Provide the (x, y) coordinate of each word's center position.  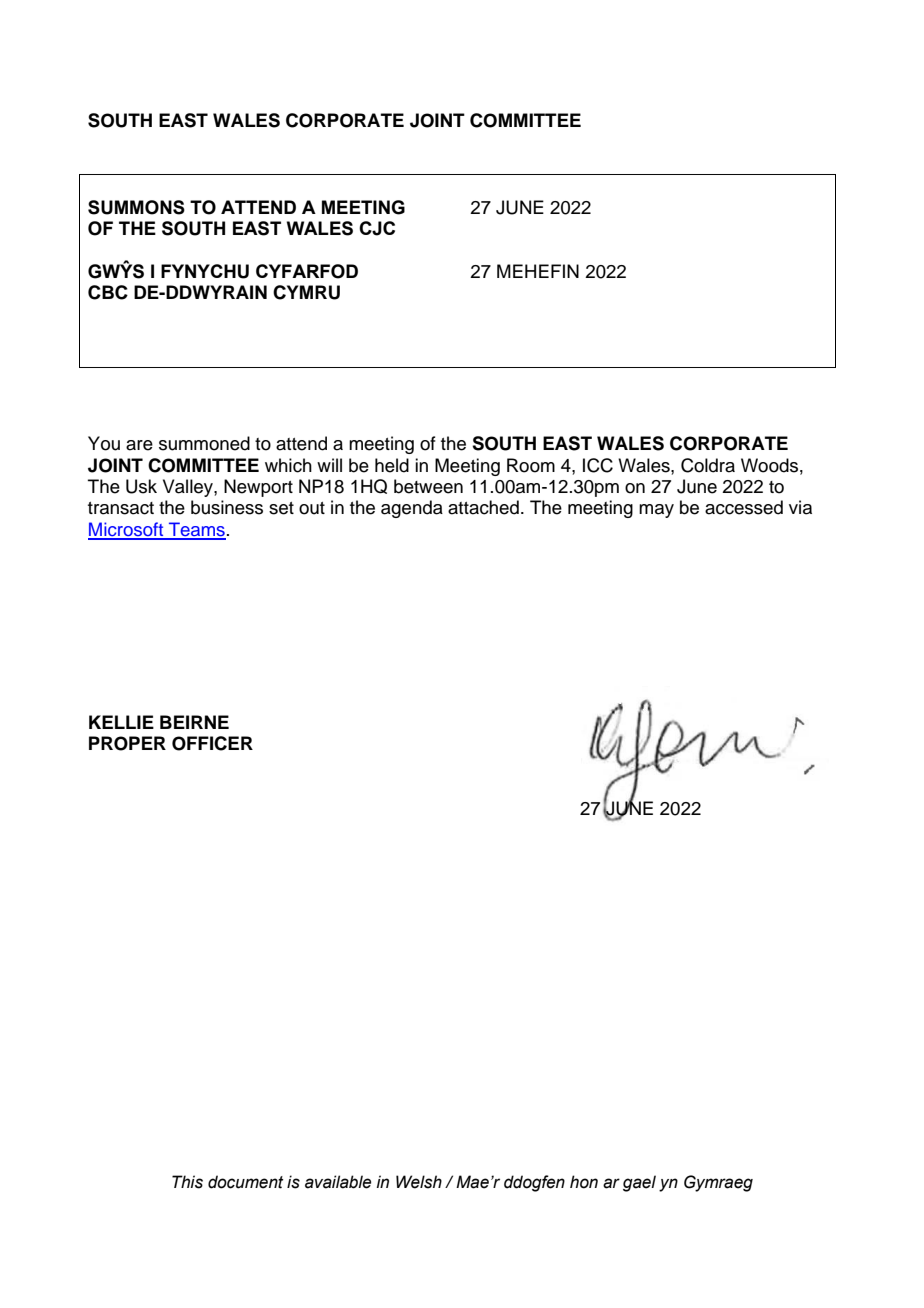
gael (639, 1183)
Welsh (419, 1182)
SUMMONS (136, 207)
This (187, 1182)
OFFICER (212, 743)
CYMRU (306, 292)
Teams (196, 530)
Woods (769, 465)
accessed (744, 507)
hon (584, 1182)
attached (483, 507)
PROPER (127, 743)
